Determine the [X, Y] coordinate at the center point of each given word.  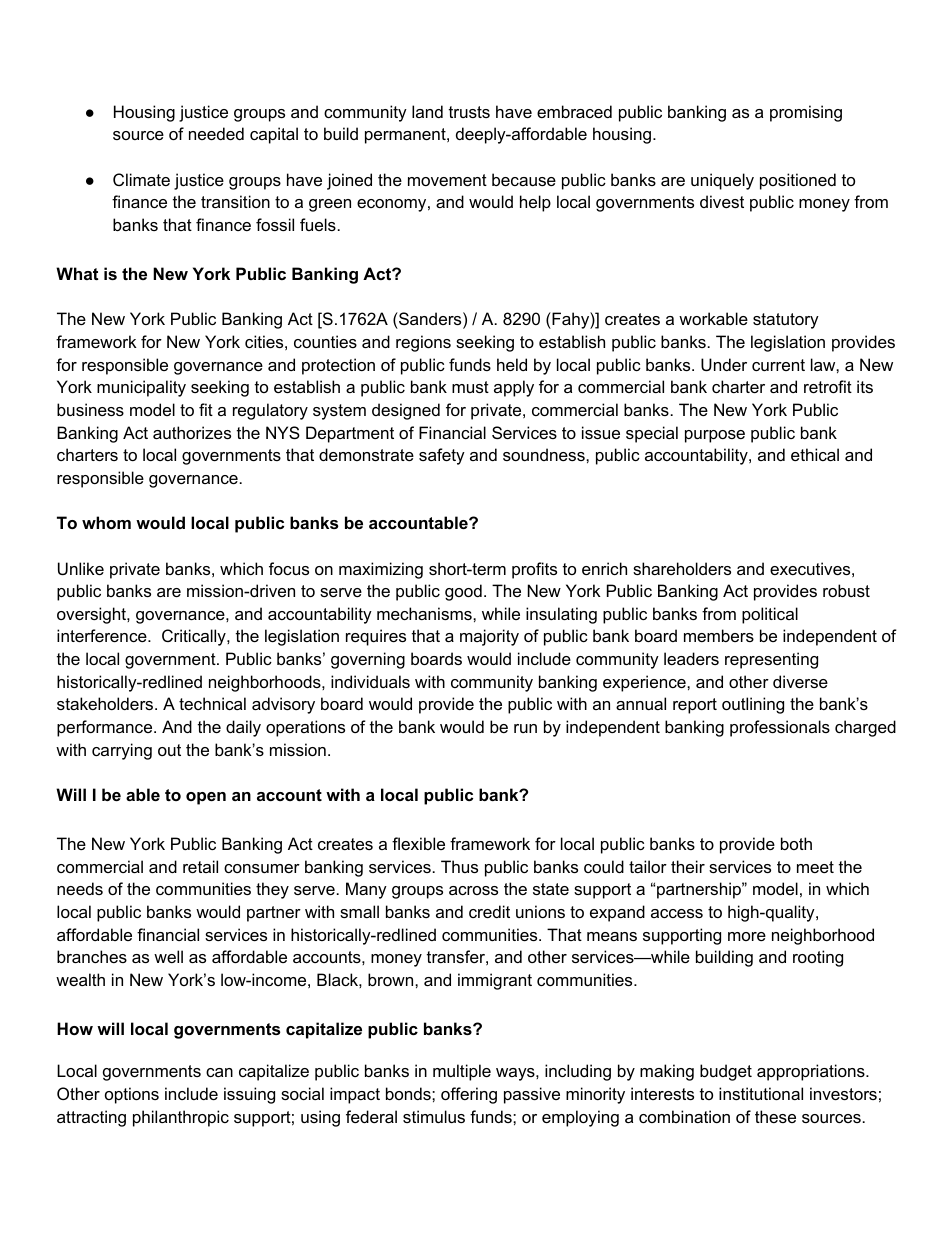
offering [469, 1095]
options [132, 1095]
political [770, 615]
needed [216, 133]
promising [806, 113]
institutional [761, 1093]
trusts [469, 112]
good [463, 592]
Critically [195, 637]
